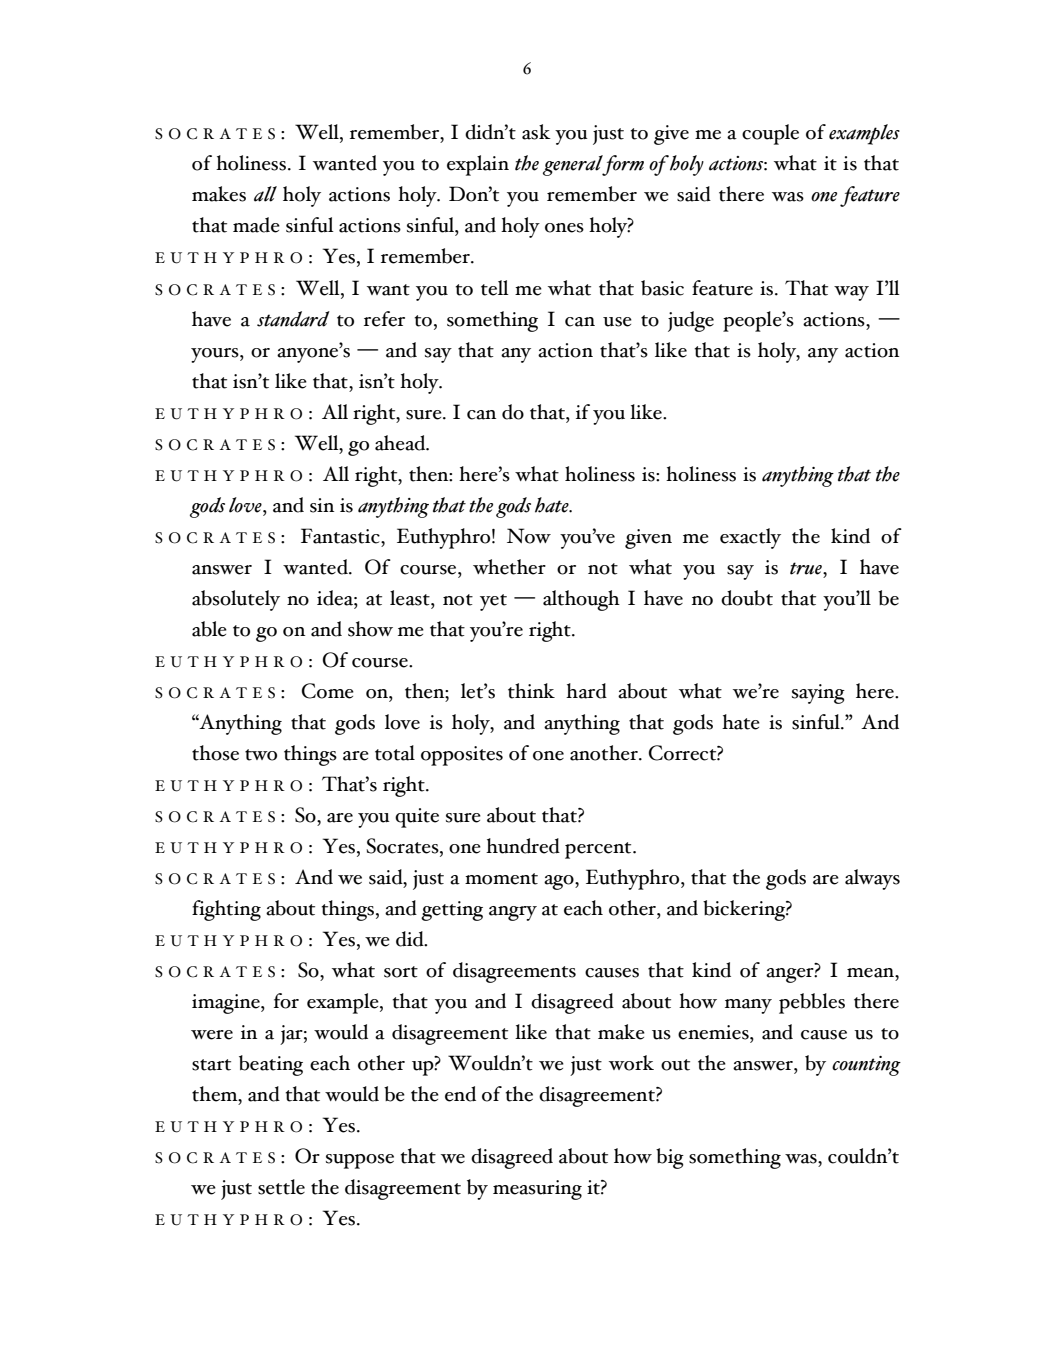 Image resolution: width=1055 pixels, height=1365 pixels. I want to click on couple, so click(770, 134).
